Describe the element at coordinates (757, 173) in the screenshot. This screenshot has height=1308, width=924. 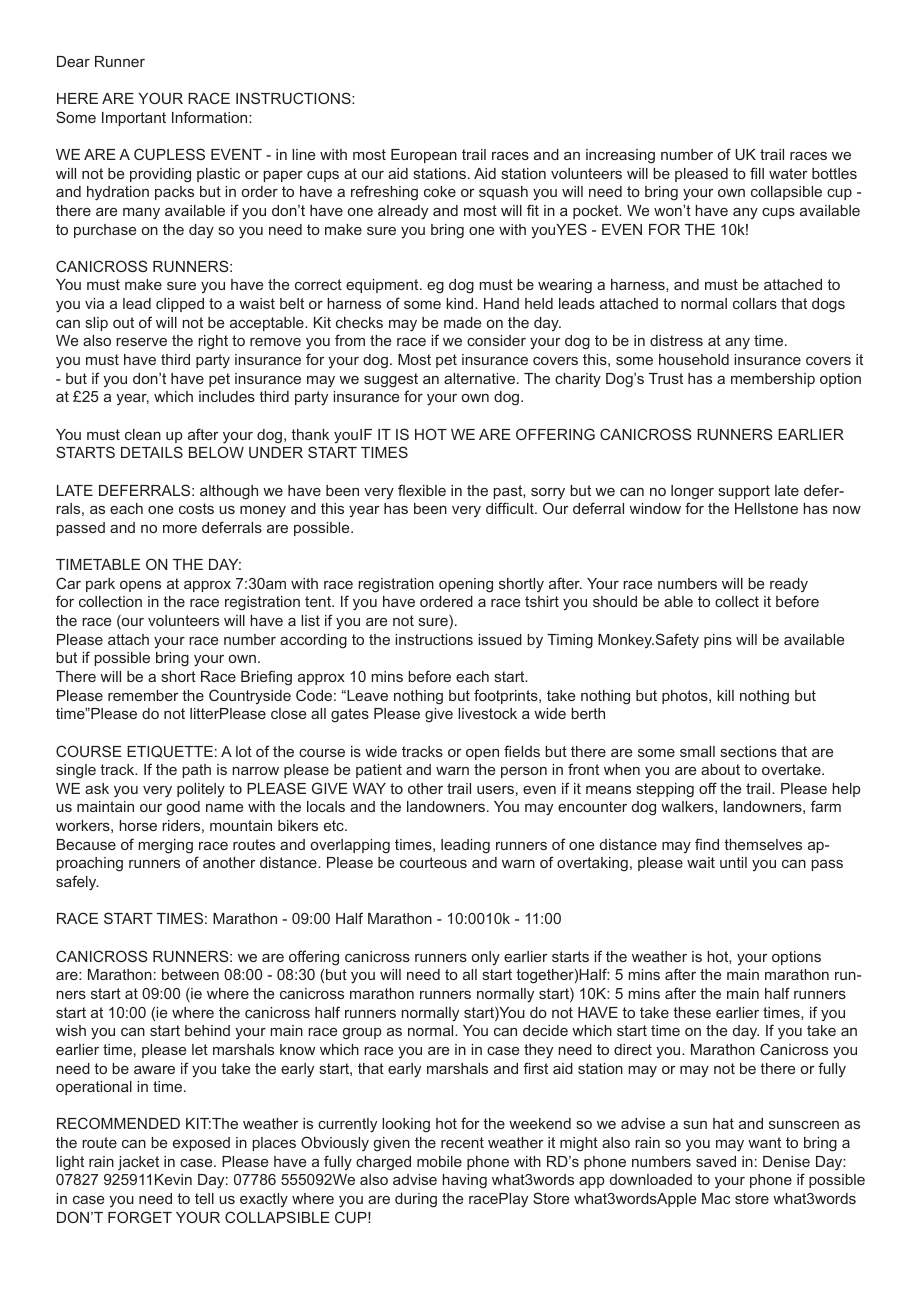
I see `fill` at that location.
